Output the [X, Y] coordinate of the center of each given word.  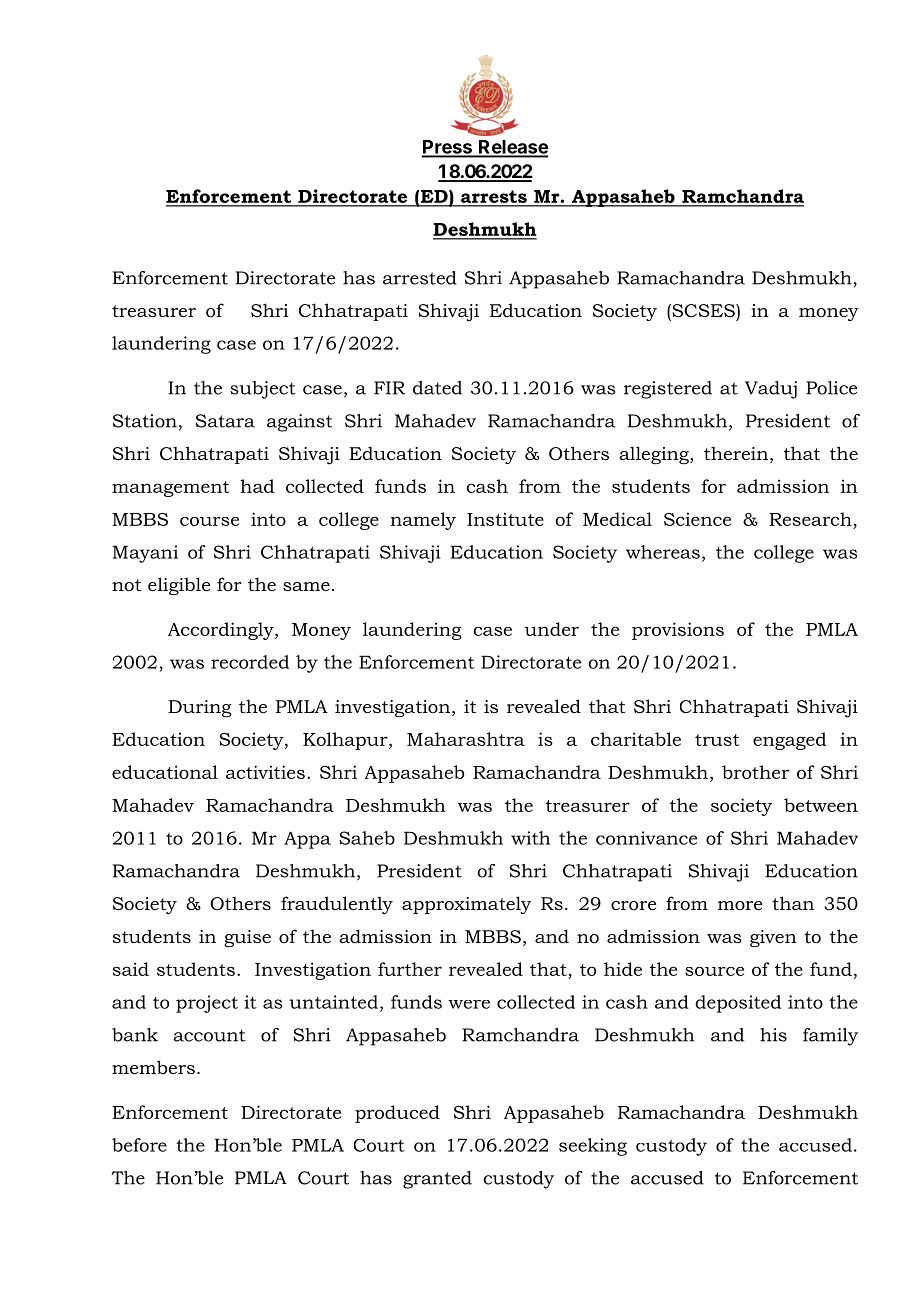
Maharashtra [466, 739]
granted [437, 1180]
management [171, 489]
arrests [494, 198]
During [200, 708]
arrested [420, 278]
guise [247, 938]
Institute [505, 519]
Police [831, 388]
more [740, 905]
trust [717, 740]
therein [736, 453]
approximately [466, 905]
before [139, 1145]
